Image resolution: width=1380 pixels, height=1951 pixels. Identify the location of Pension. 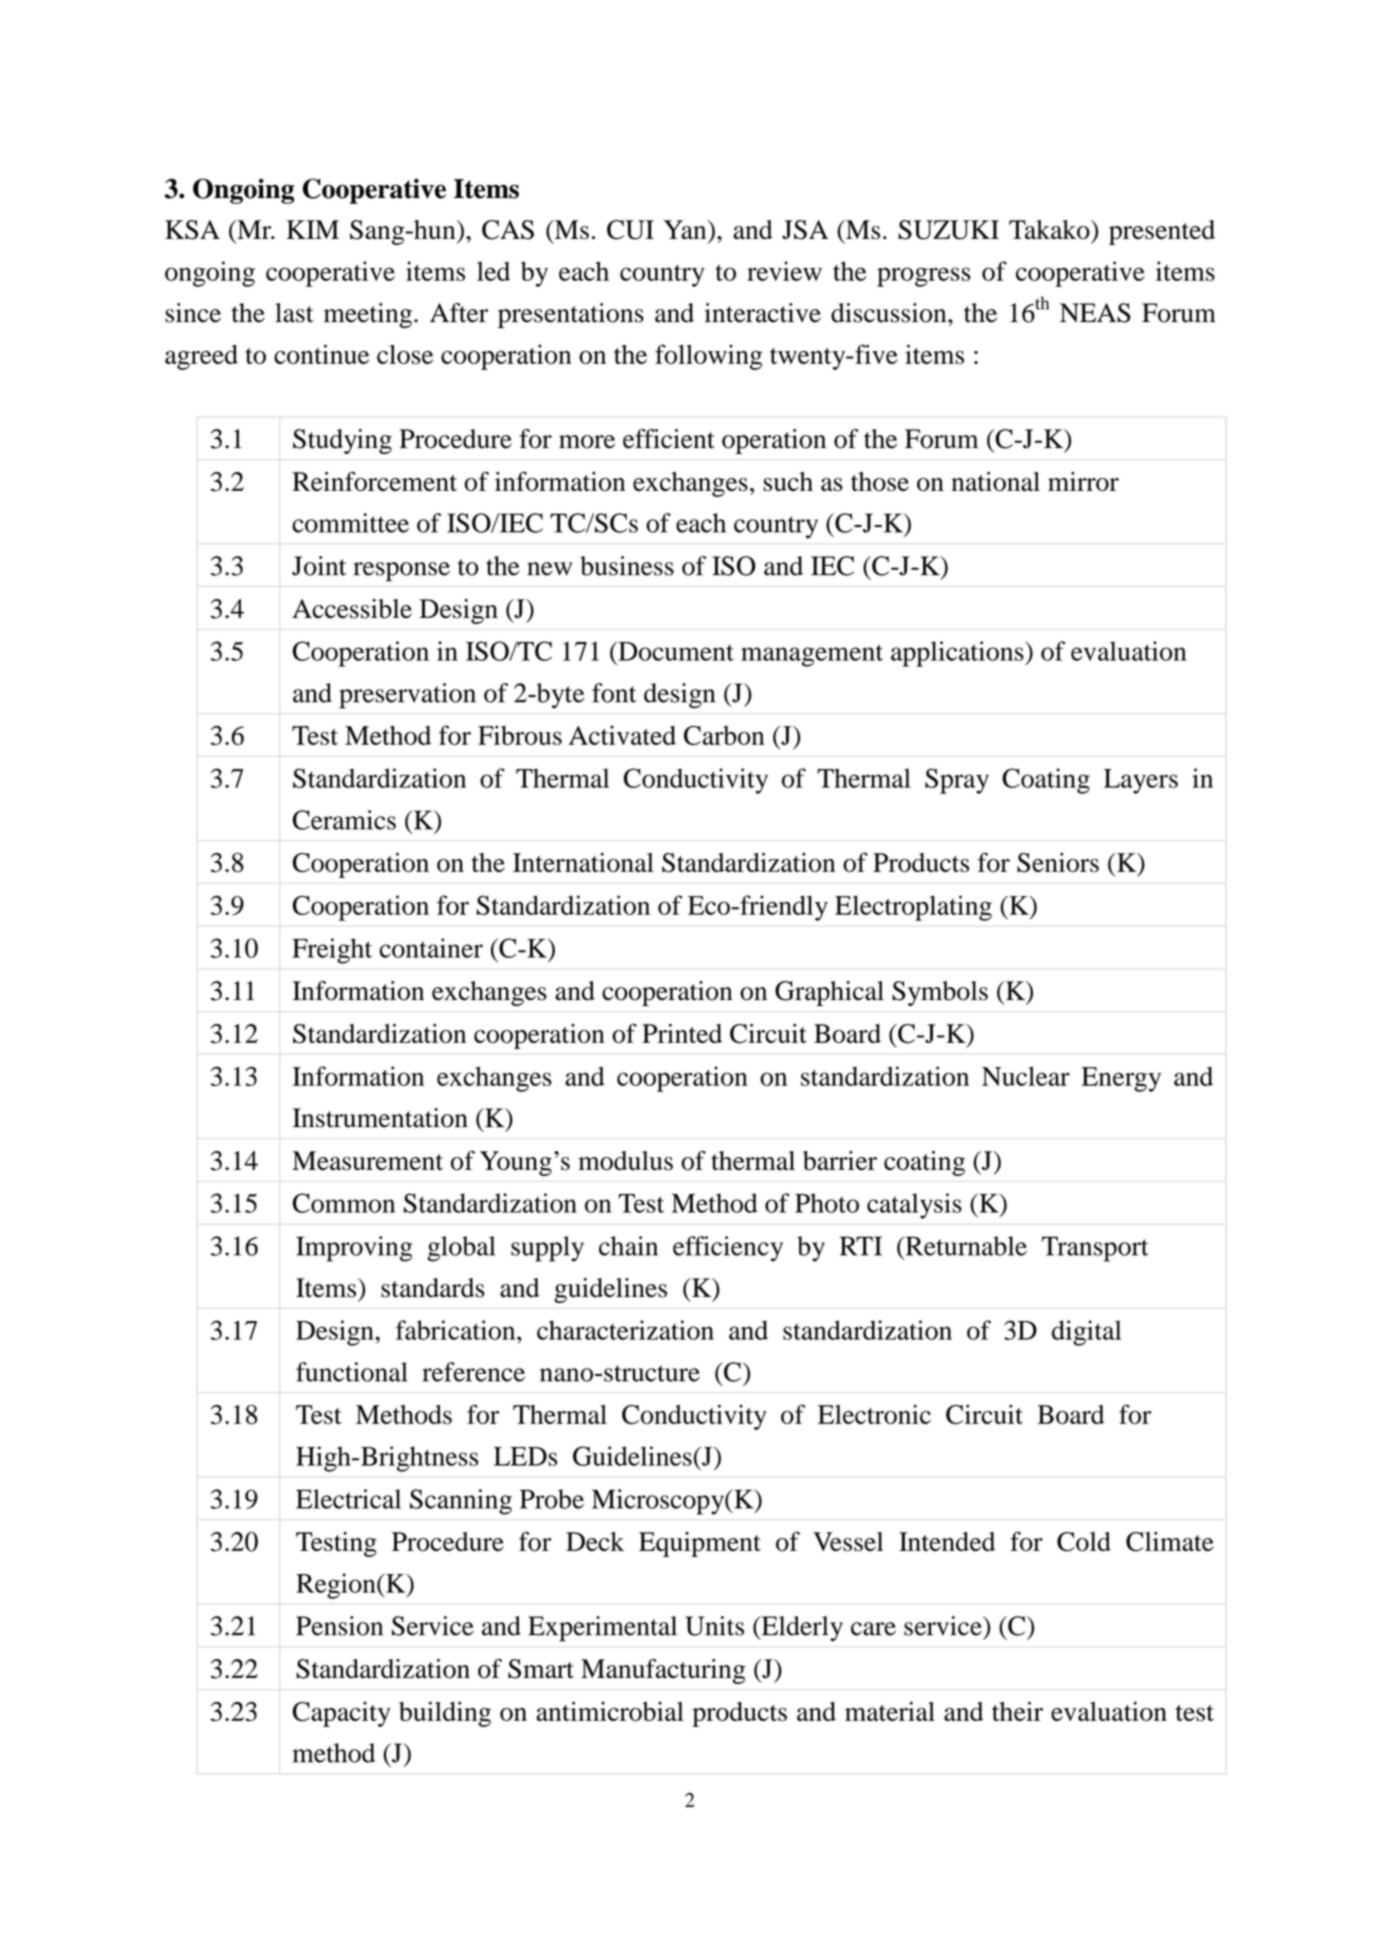
(339, 1626).
